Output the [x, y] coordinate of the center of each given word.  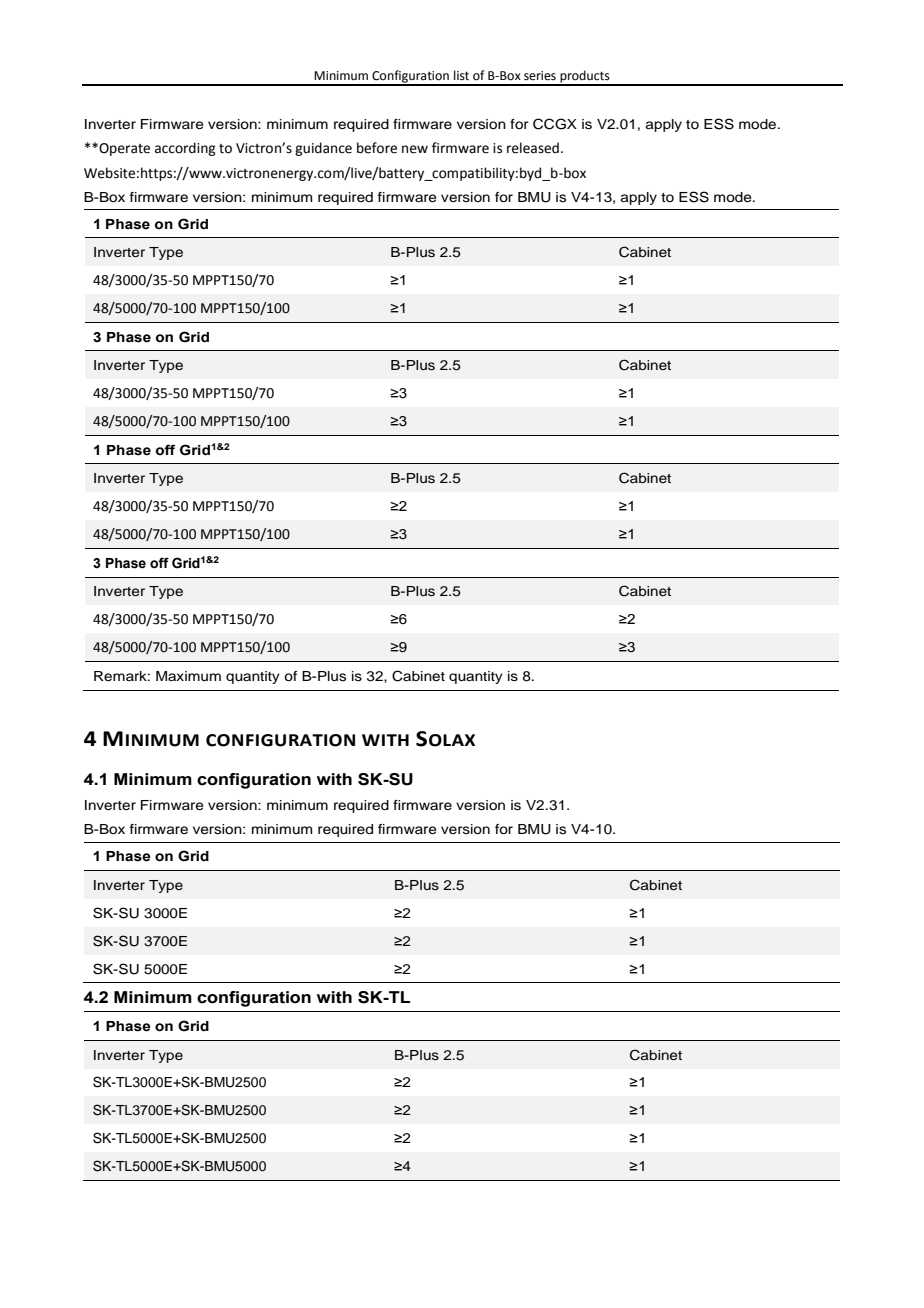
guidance [323, 149]
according [185, 149]
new [415, 149]
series [540, 76]
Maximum [188, 676]
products [585, 77]
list [461, 75]
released [533, 148]
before [377, 148]
